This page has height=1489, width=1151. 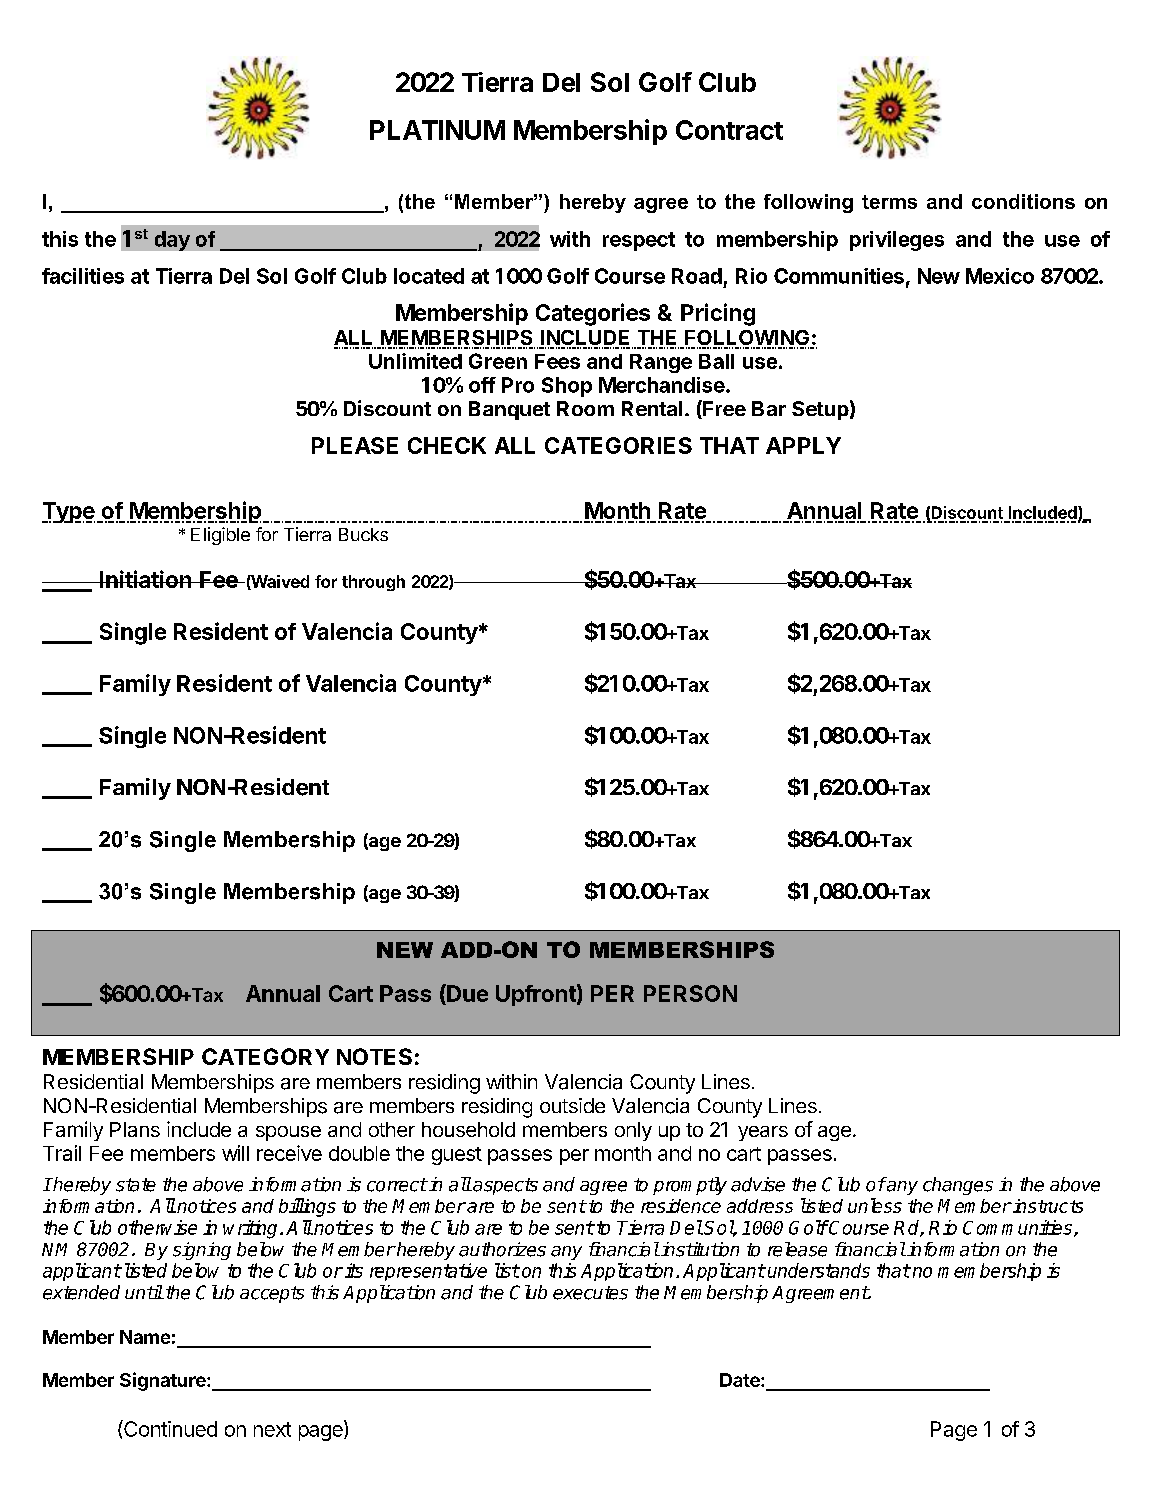 What do you see at coordinates (690, 993) in the page?
I see `PERSON` at bounding box center [690, 993].
